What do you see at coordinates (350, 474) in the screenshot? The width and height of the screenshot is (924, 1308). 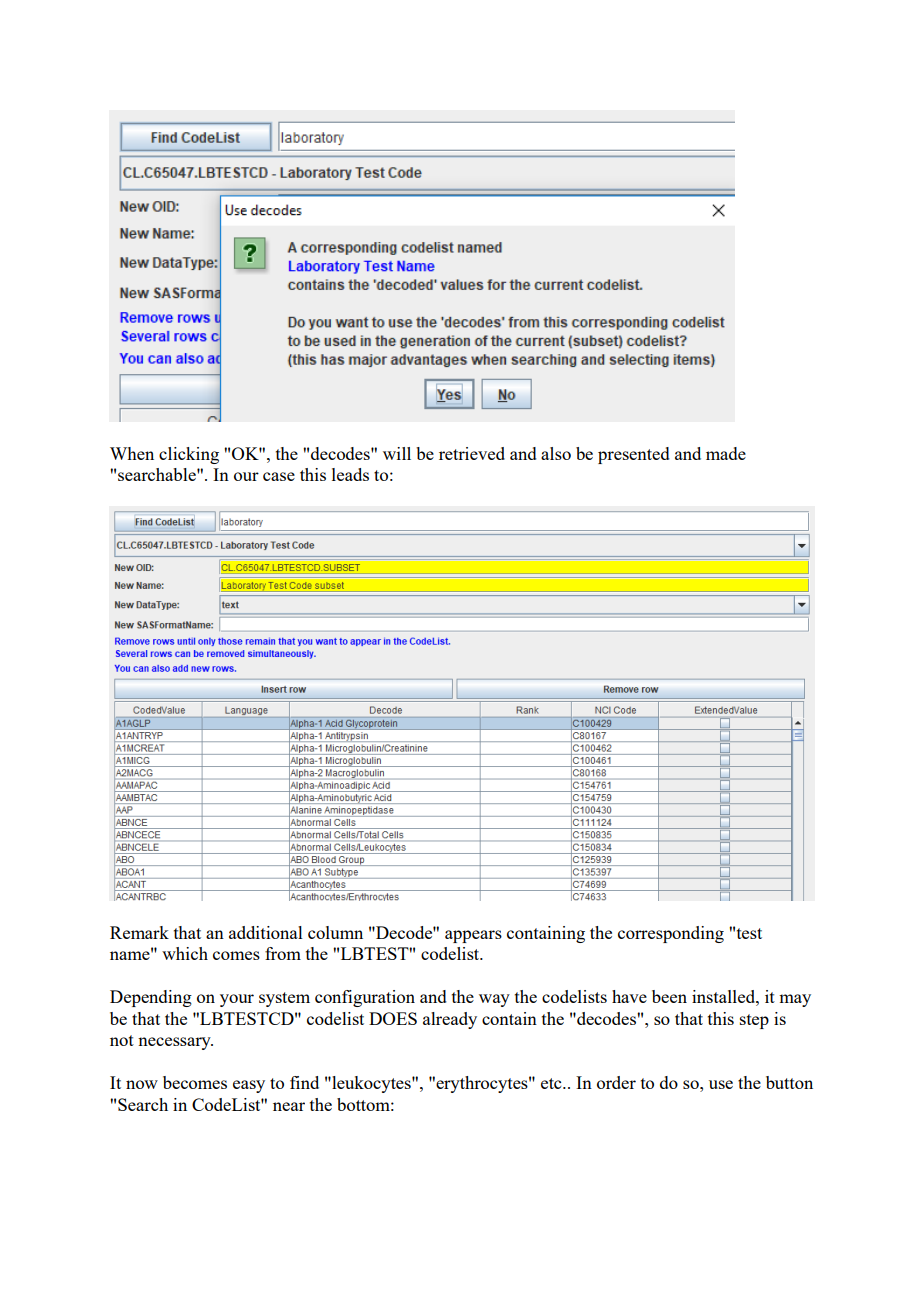 I see `leads` at bounding box center [350, 474].
